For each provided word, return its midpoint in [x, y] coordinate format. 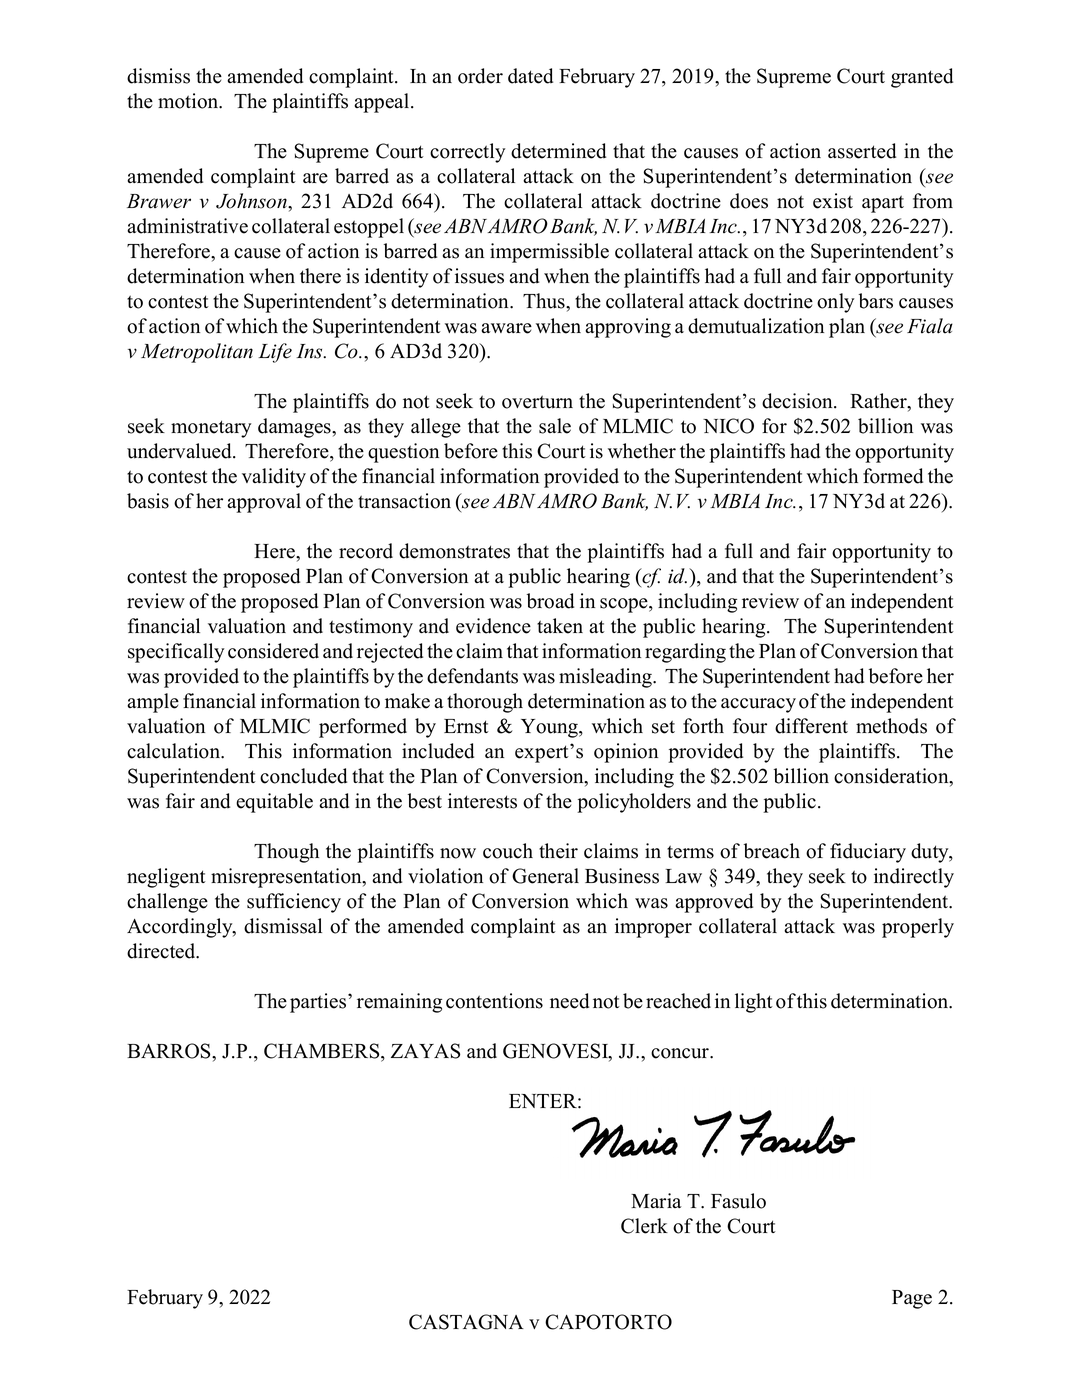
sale [555, 426]
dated [530, 76]
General [545, 876]
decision [798, 401]
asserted [862, 151]
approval [264, 503]
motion [189, 101]
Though [286, 853]
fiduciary [868, 853]
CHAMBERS [323, 1052]
